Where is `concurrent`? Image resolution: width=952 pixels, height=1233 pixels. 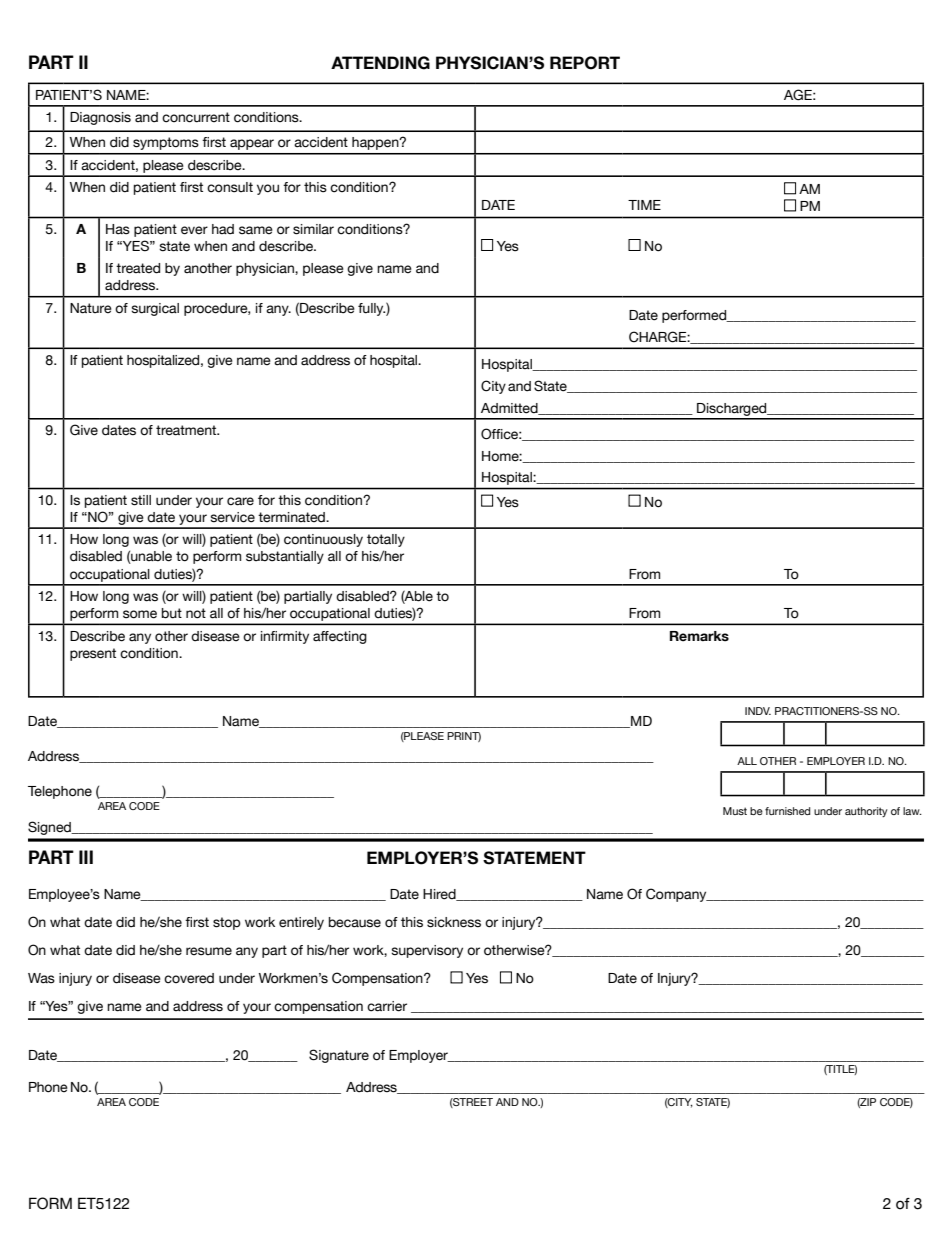 concurrent is located at coordinates (196, 117).
